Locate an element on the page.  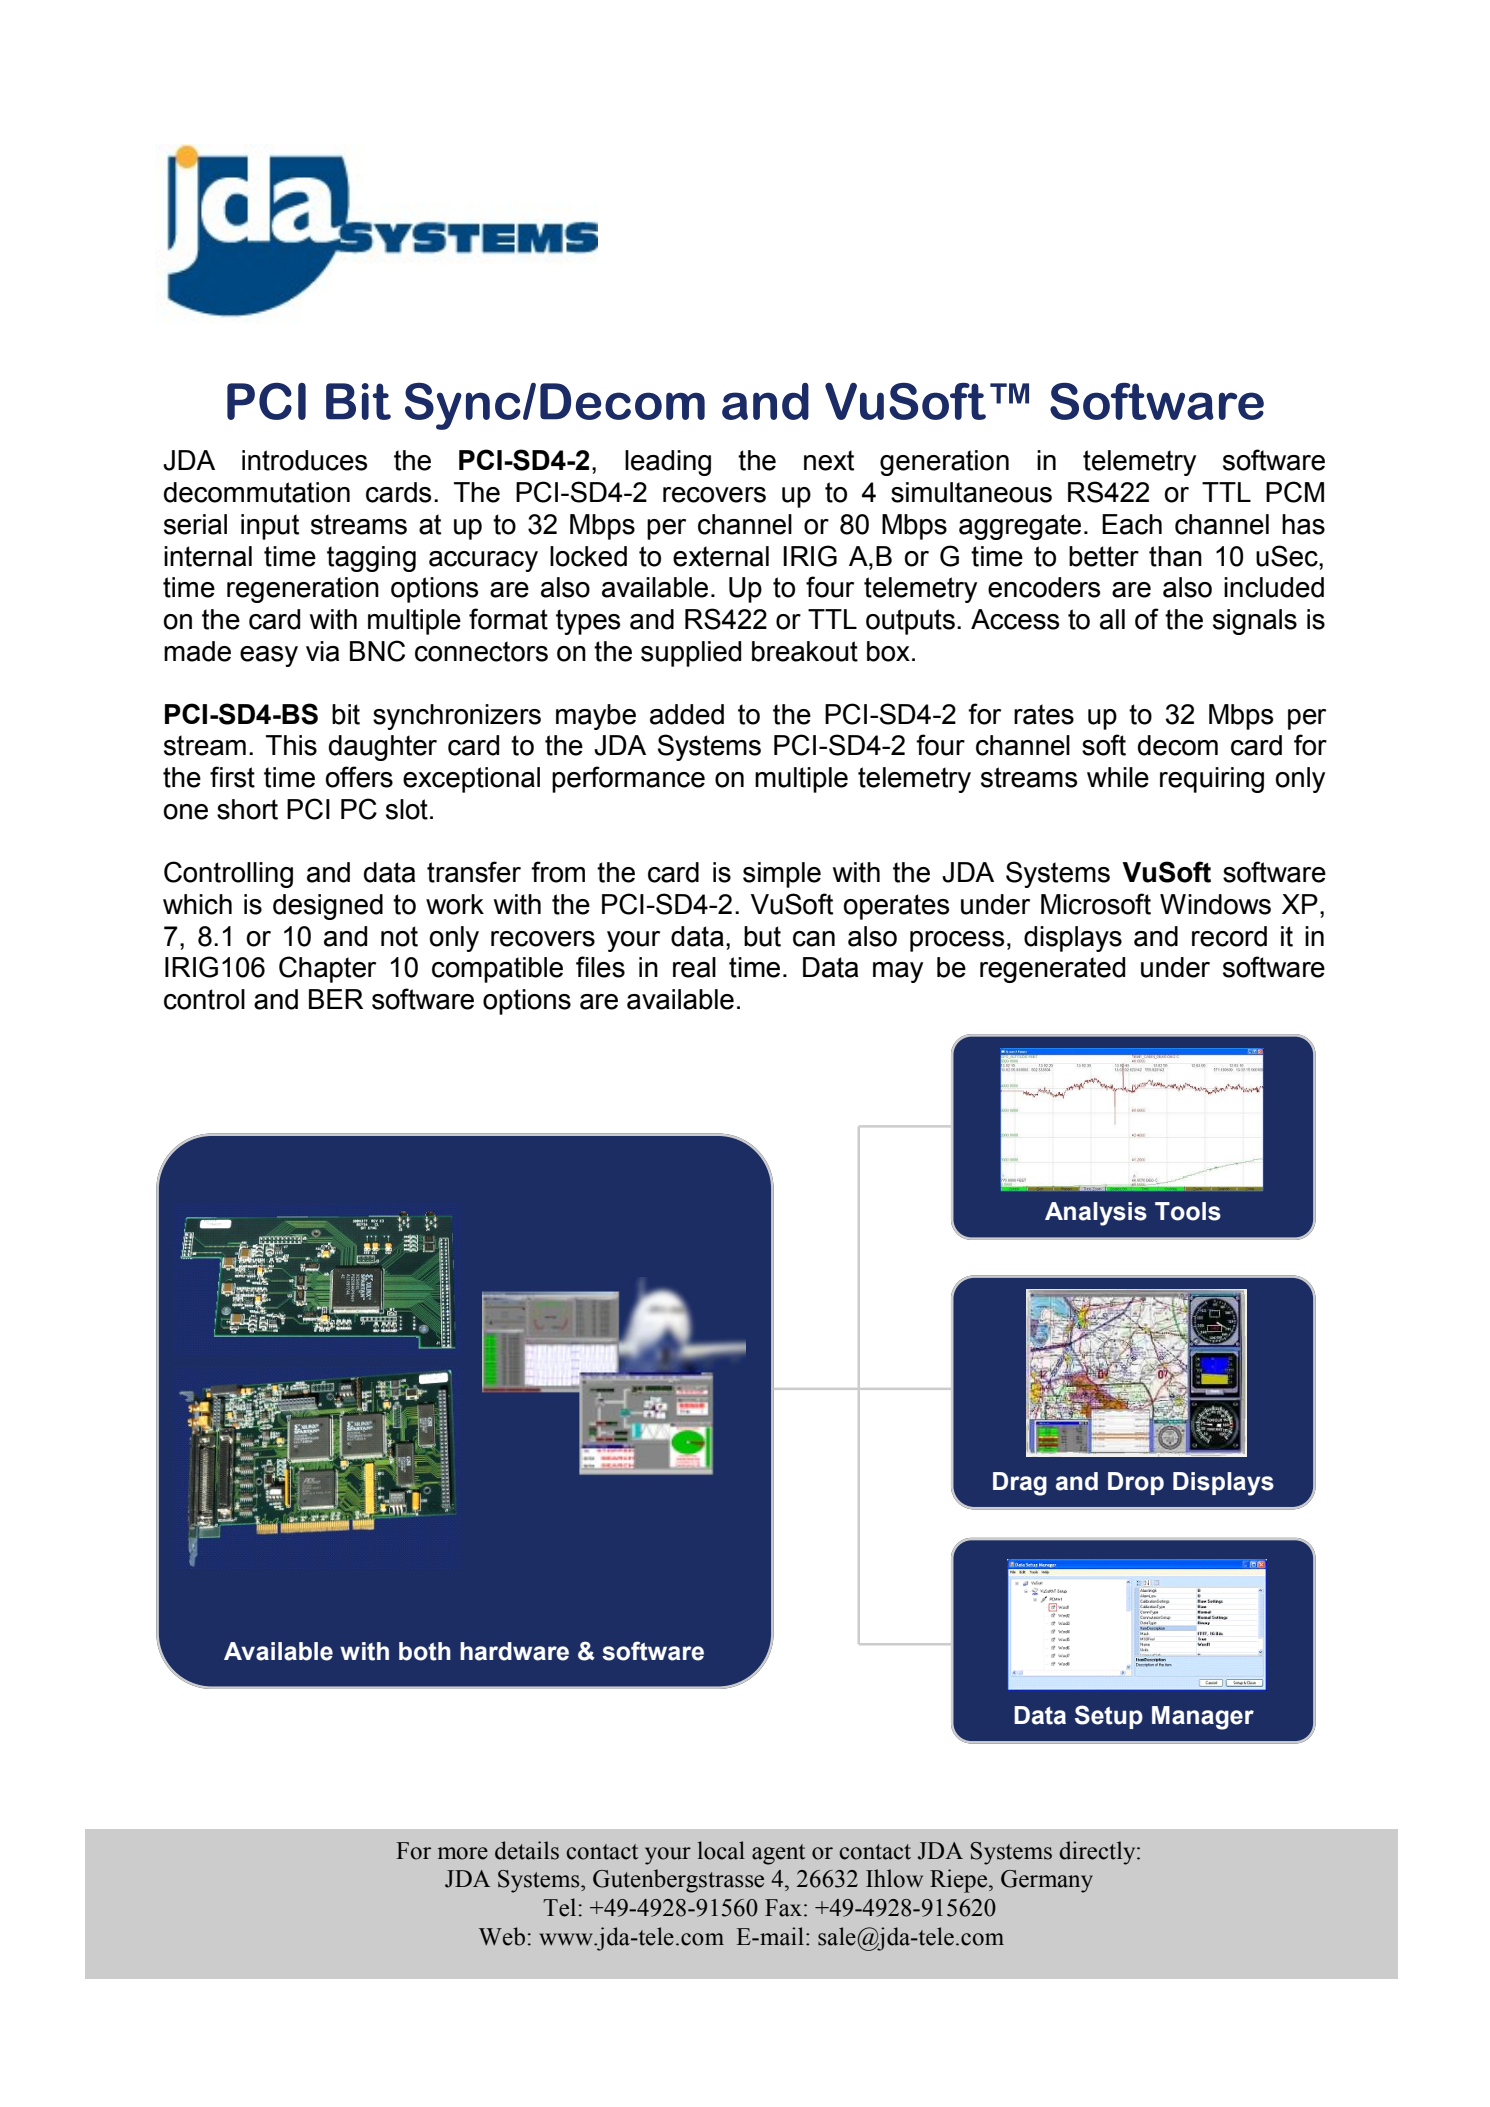
more is located at coordinates (463, 1853).
